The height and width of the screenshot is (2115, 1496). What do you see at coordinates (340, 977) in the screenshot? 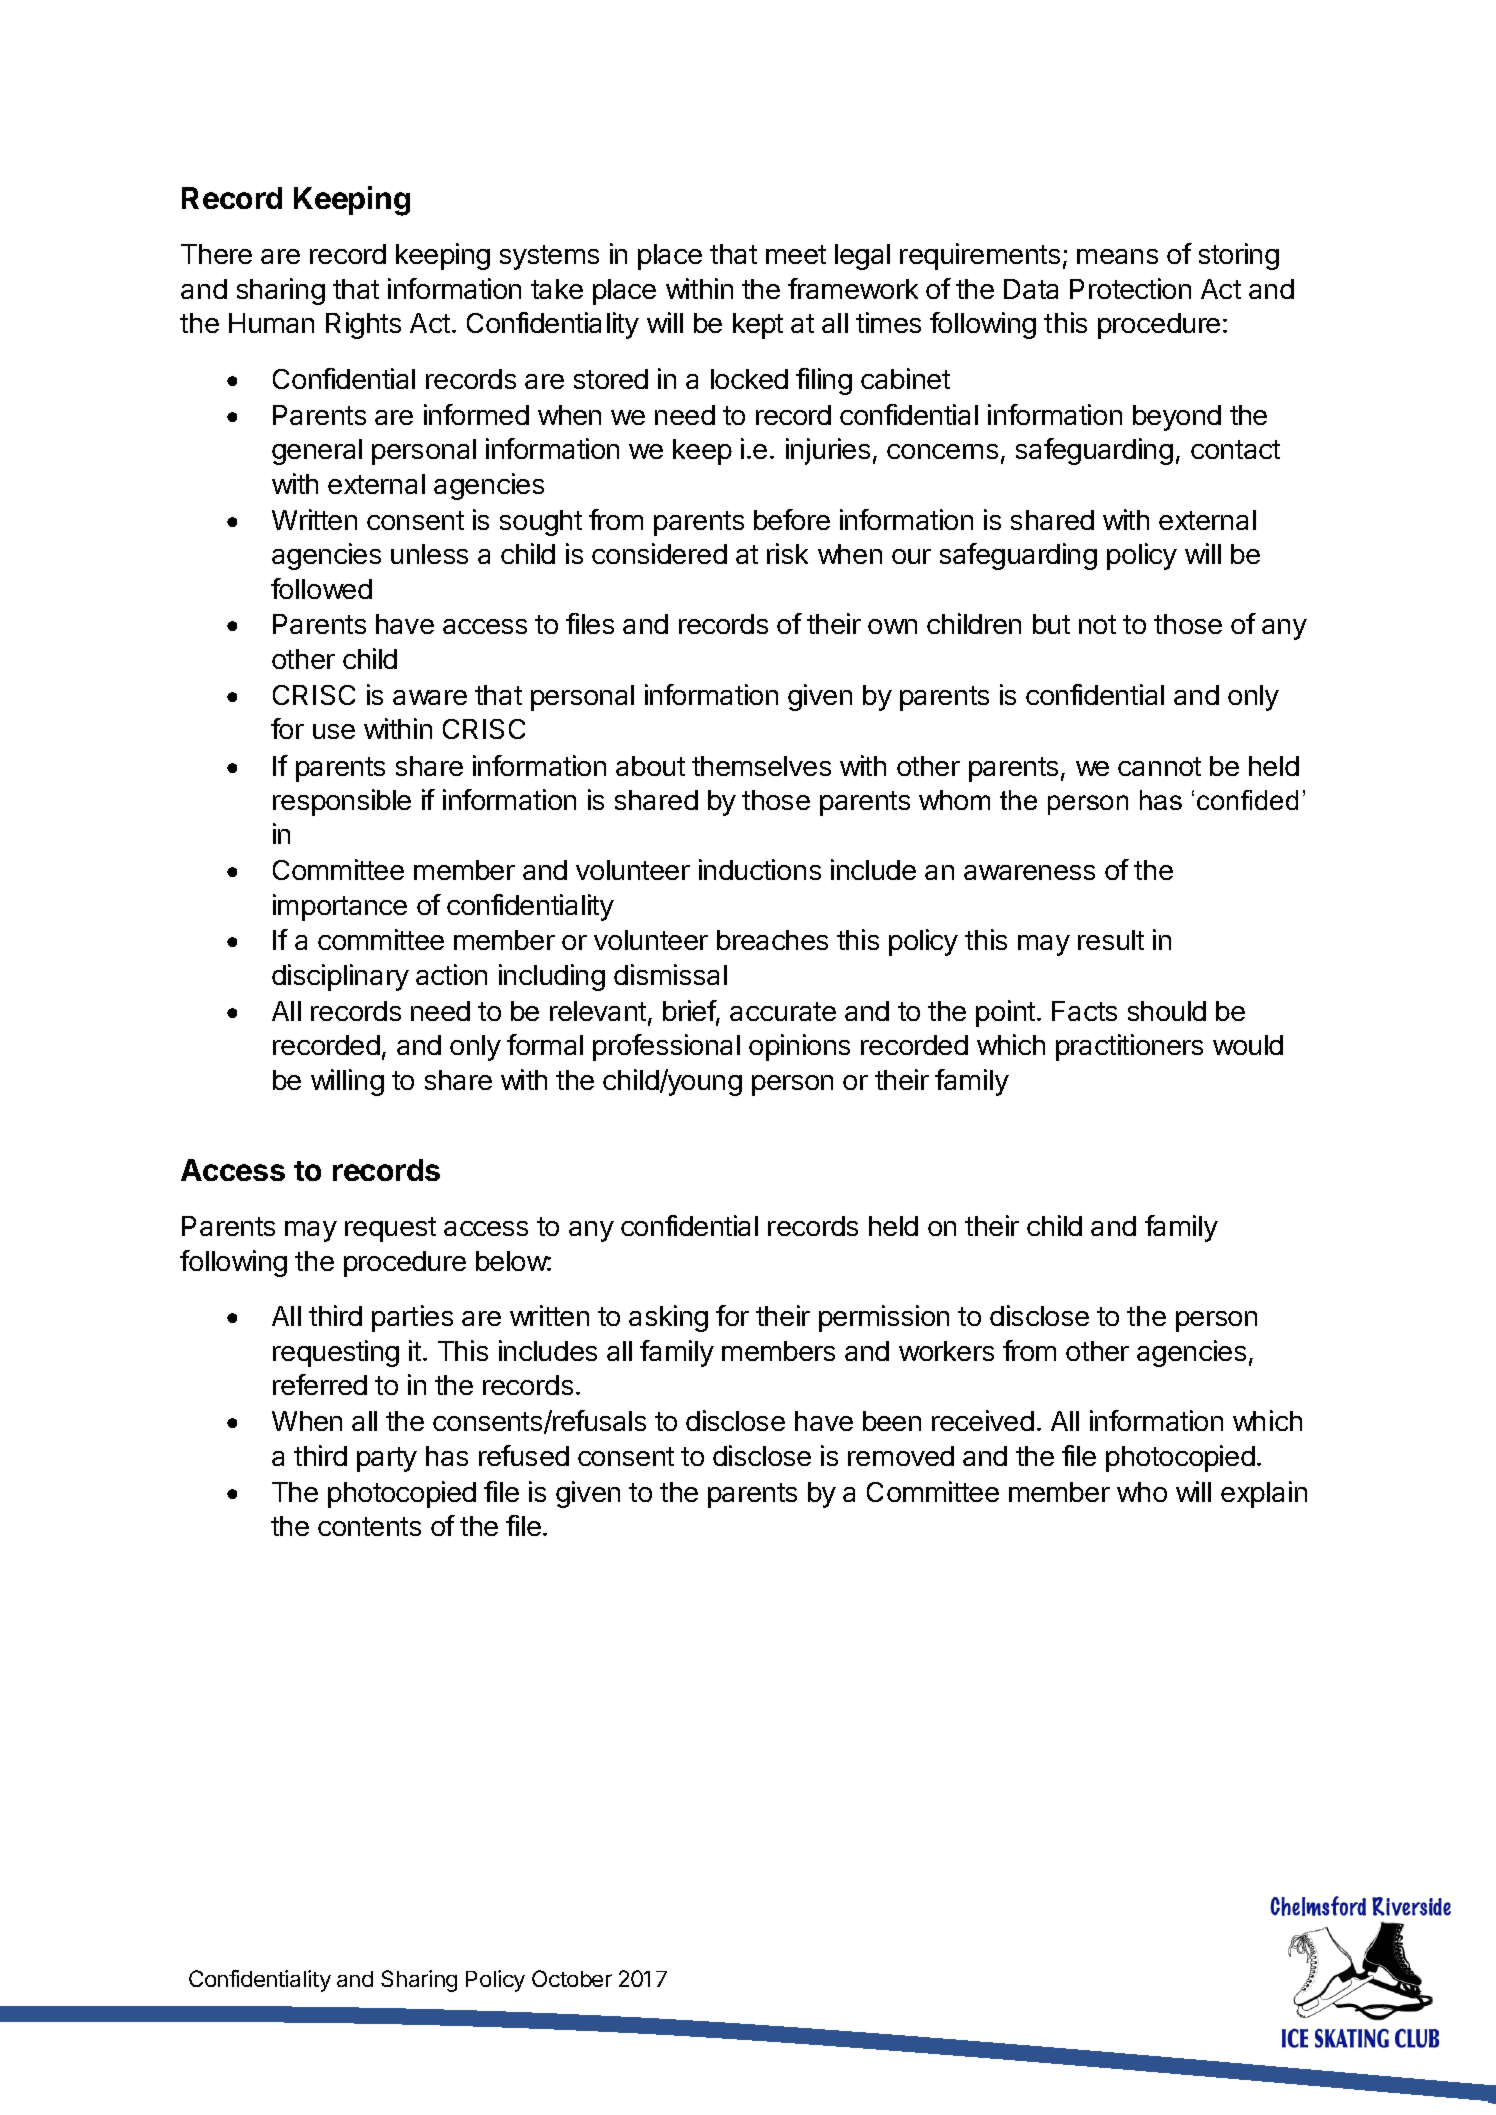
I see `disciplinary` at bounding box center [340, 977].
